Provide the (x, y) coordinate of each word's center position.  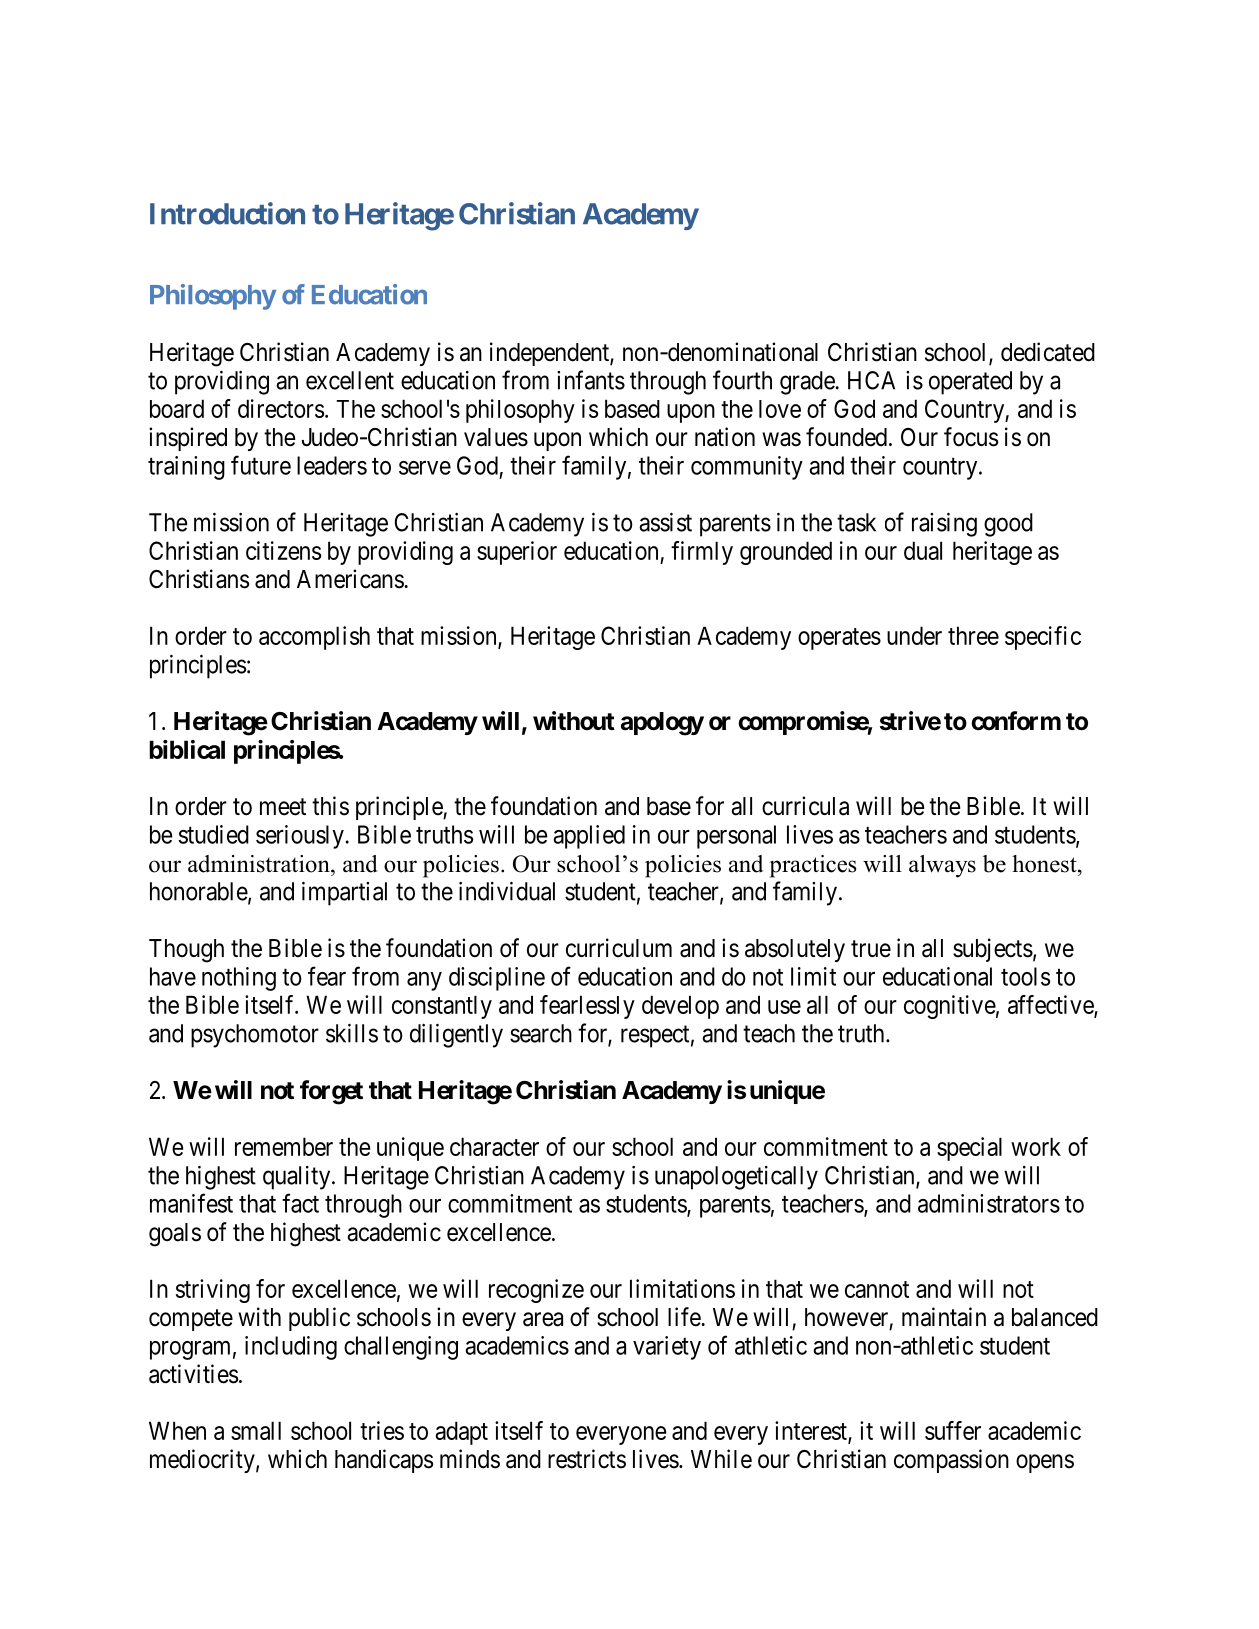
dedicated (1048, 352)
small (256, 1430)
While (721, 1459)
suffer (953, 1430)
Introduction (227, 213)
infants (591, 380)
